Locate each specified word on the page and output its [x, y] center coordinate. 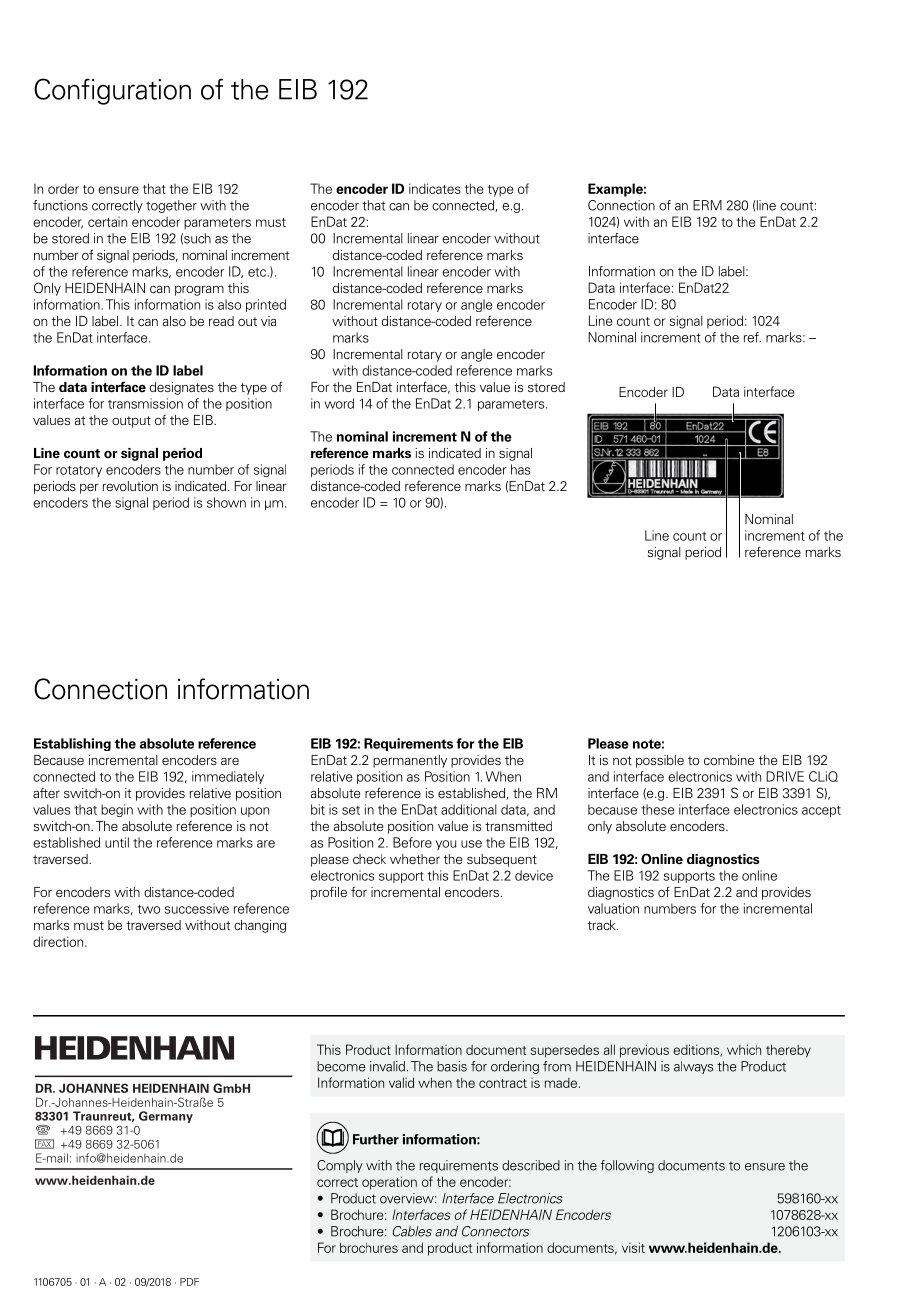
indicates [435, 188]
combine [729, 760]
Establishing [72, 744]
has [520, 469]
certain [107, 222]
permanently [410, 761]
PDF [189, 1282]
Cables [412, 1231]
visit [633, 1247]
